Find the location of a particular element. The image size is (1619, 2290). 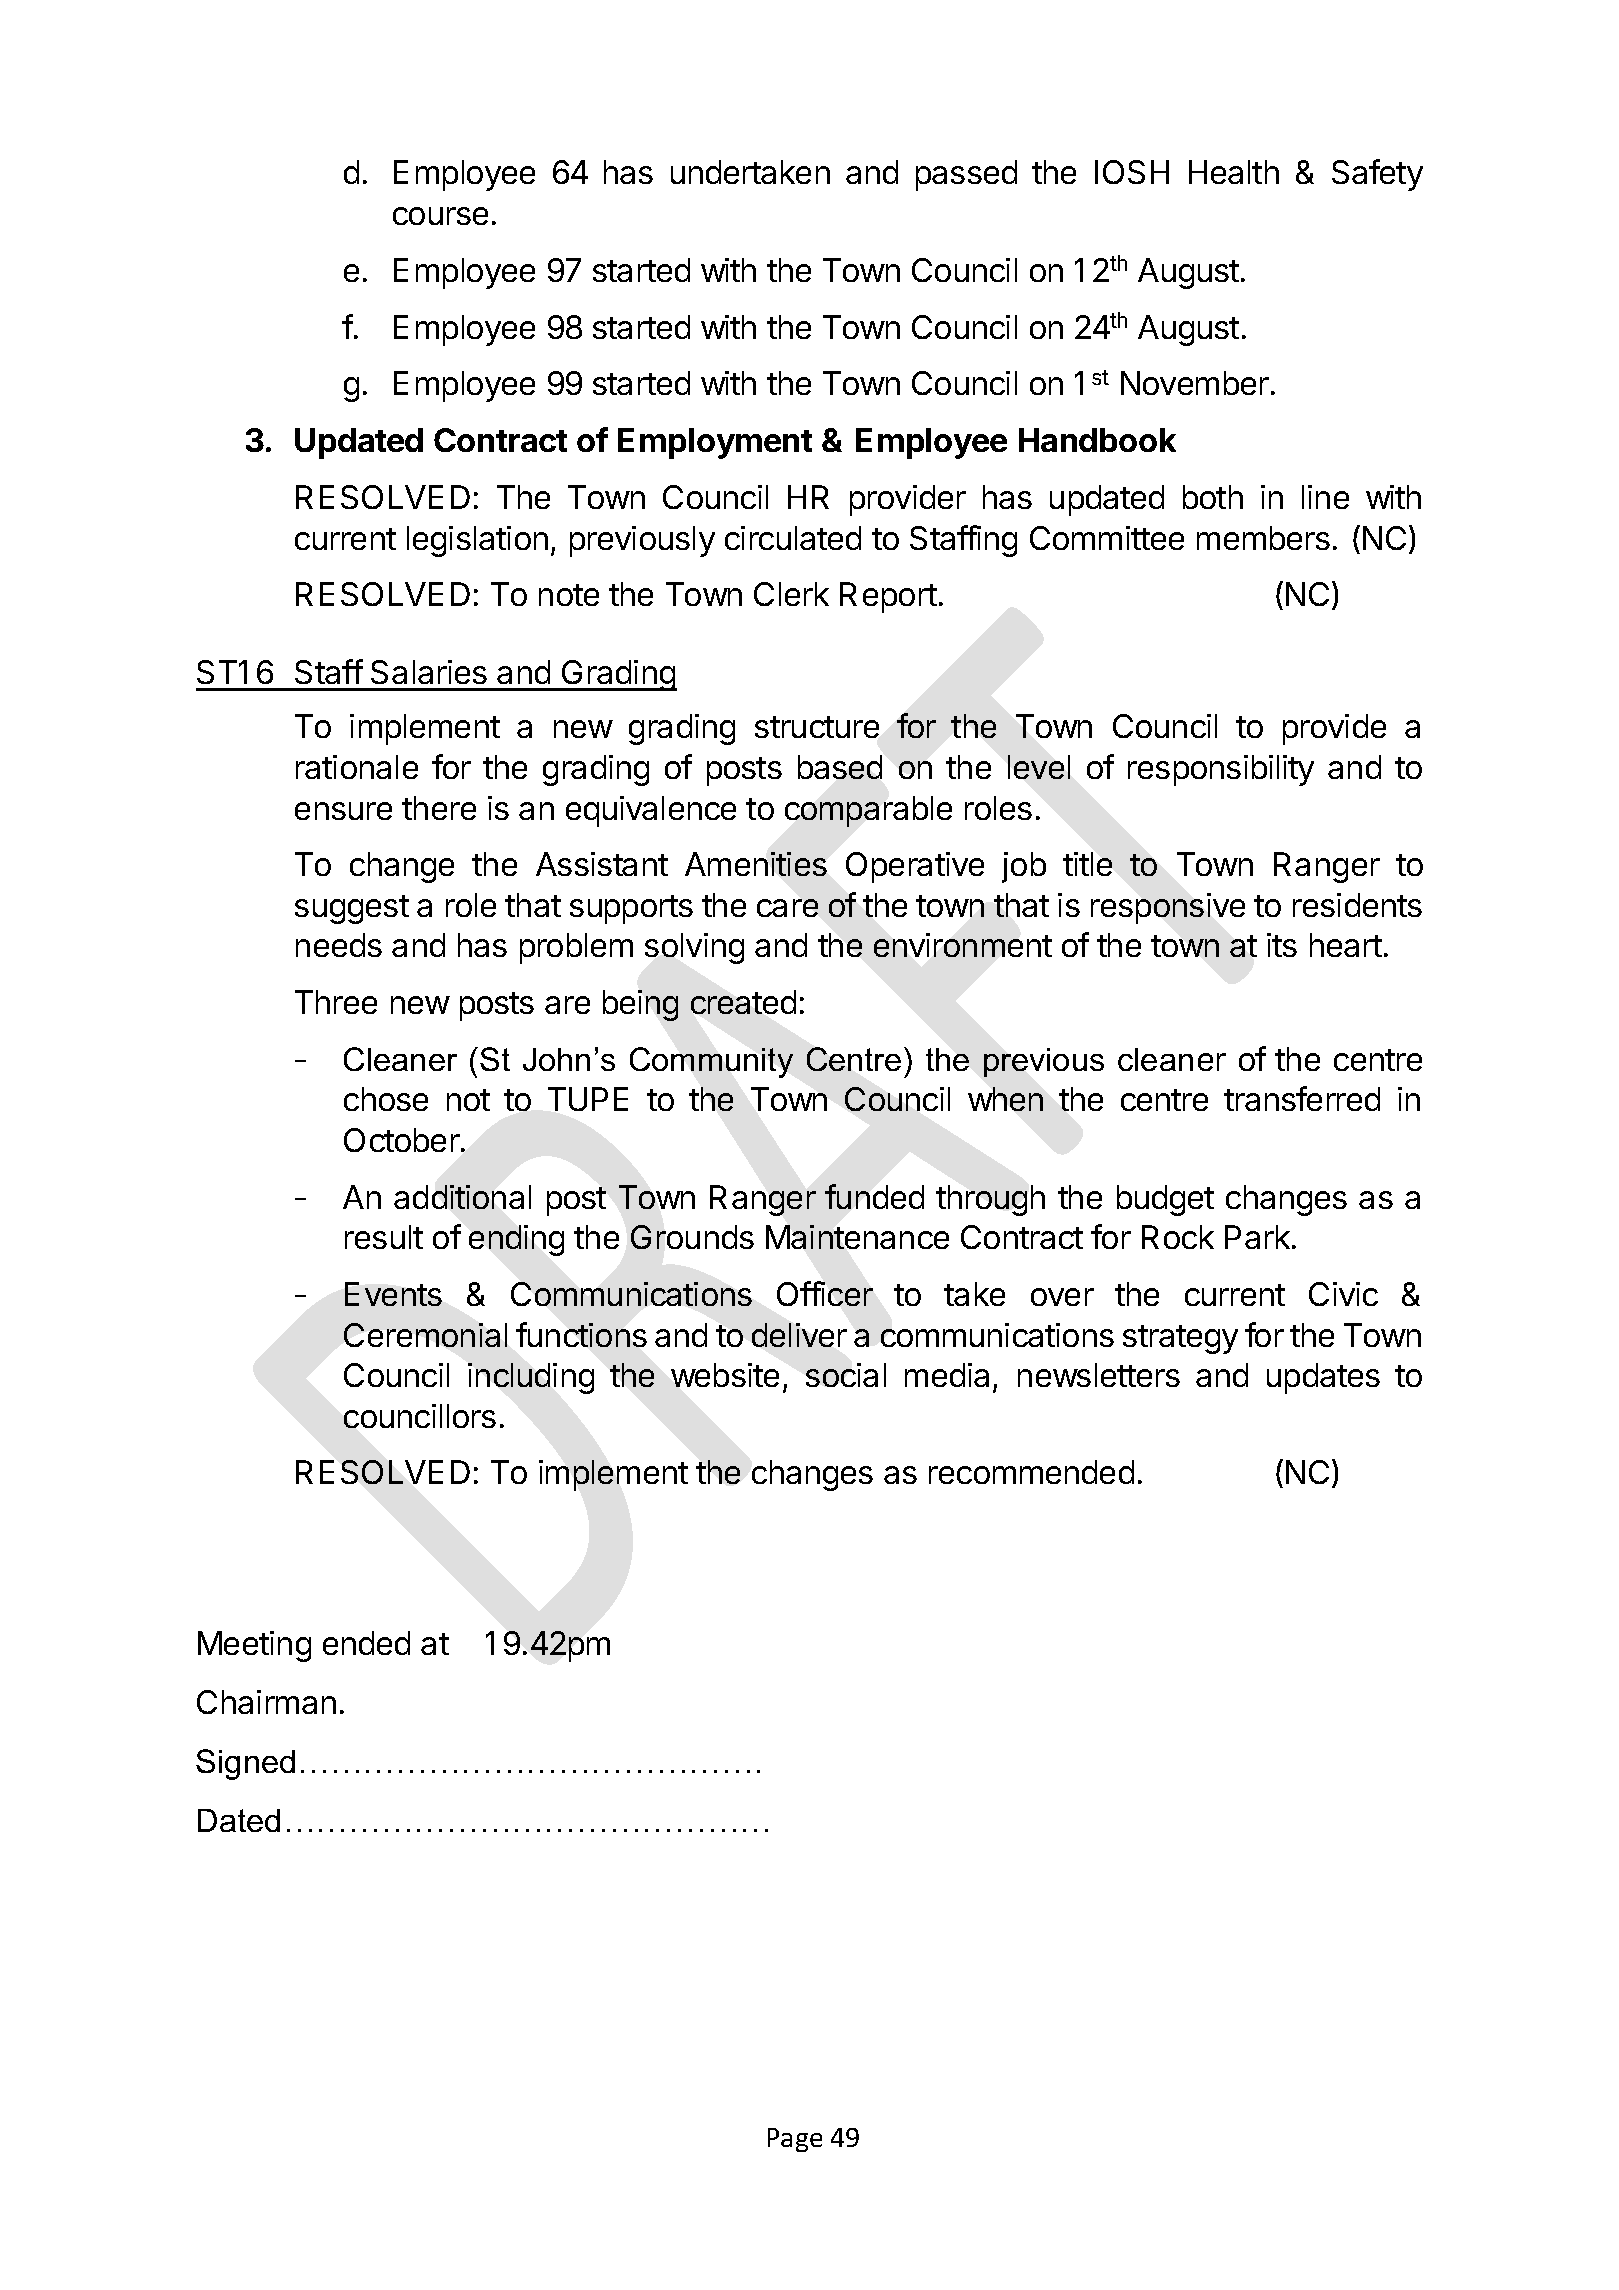

passed is located at coordinates (966, 175).
